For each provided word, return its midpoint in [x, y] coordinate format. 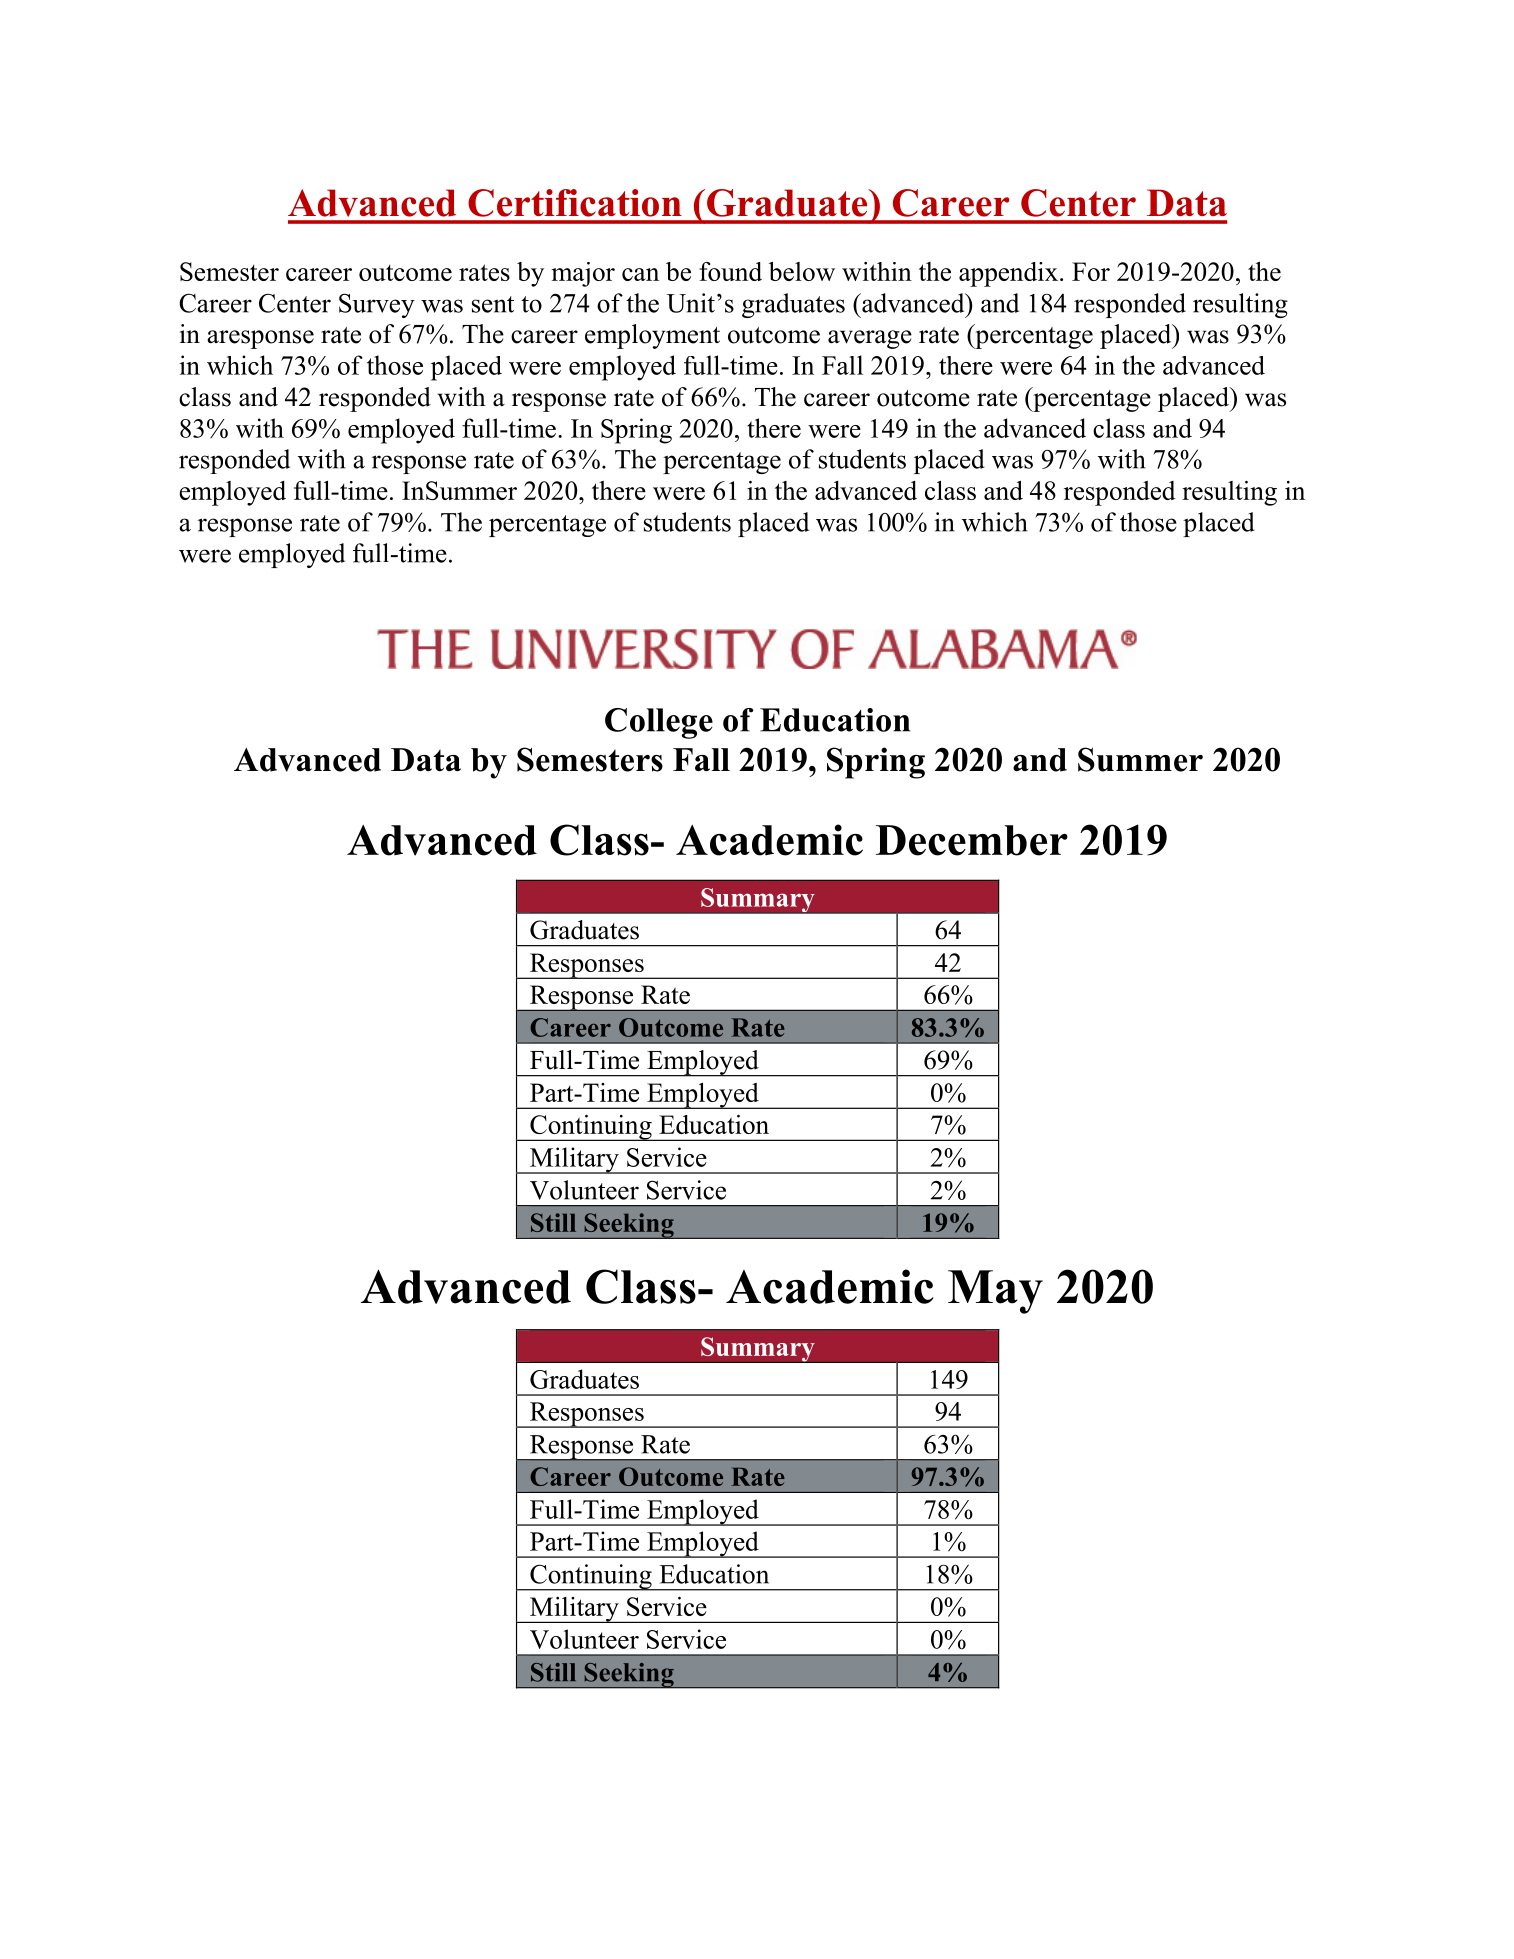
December [972, 840]
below [802, 271]
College [659, 723]
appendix [1008, 274]
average [870, 339]
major [583, 274]
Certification [575, 203]
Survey [377, 305]
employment [652, 336]
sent [493, 304]
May [995, 1292]
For [1091, 271]
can [640, 274]
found [730, 271]
